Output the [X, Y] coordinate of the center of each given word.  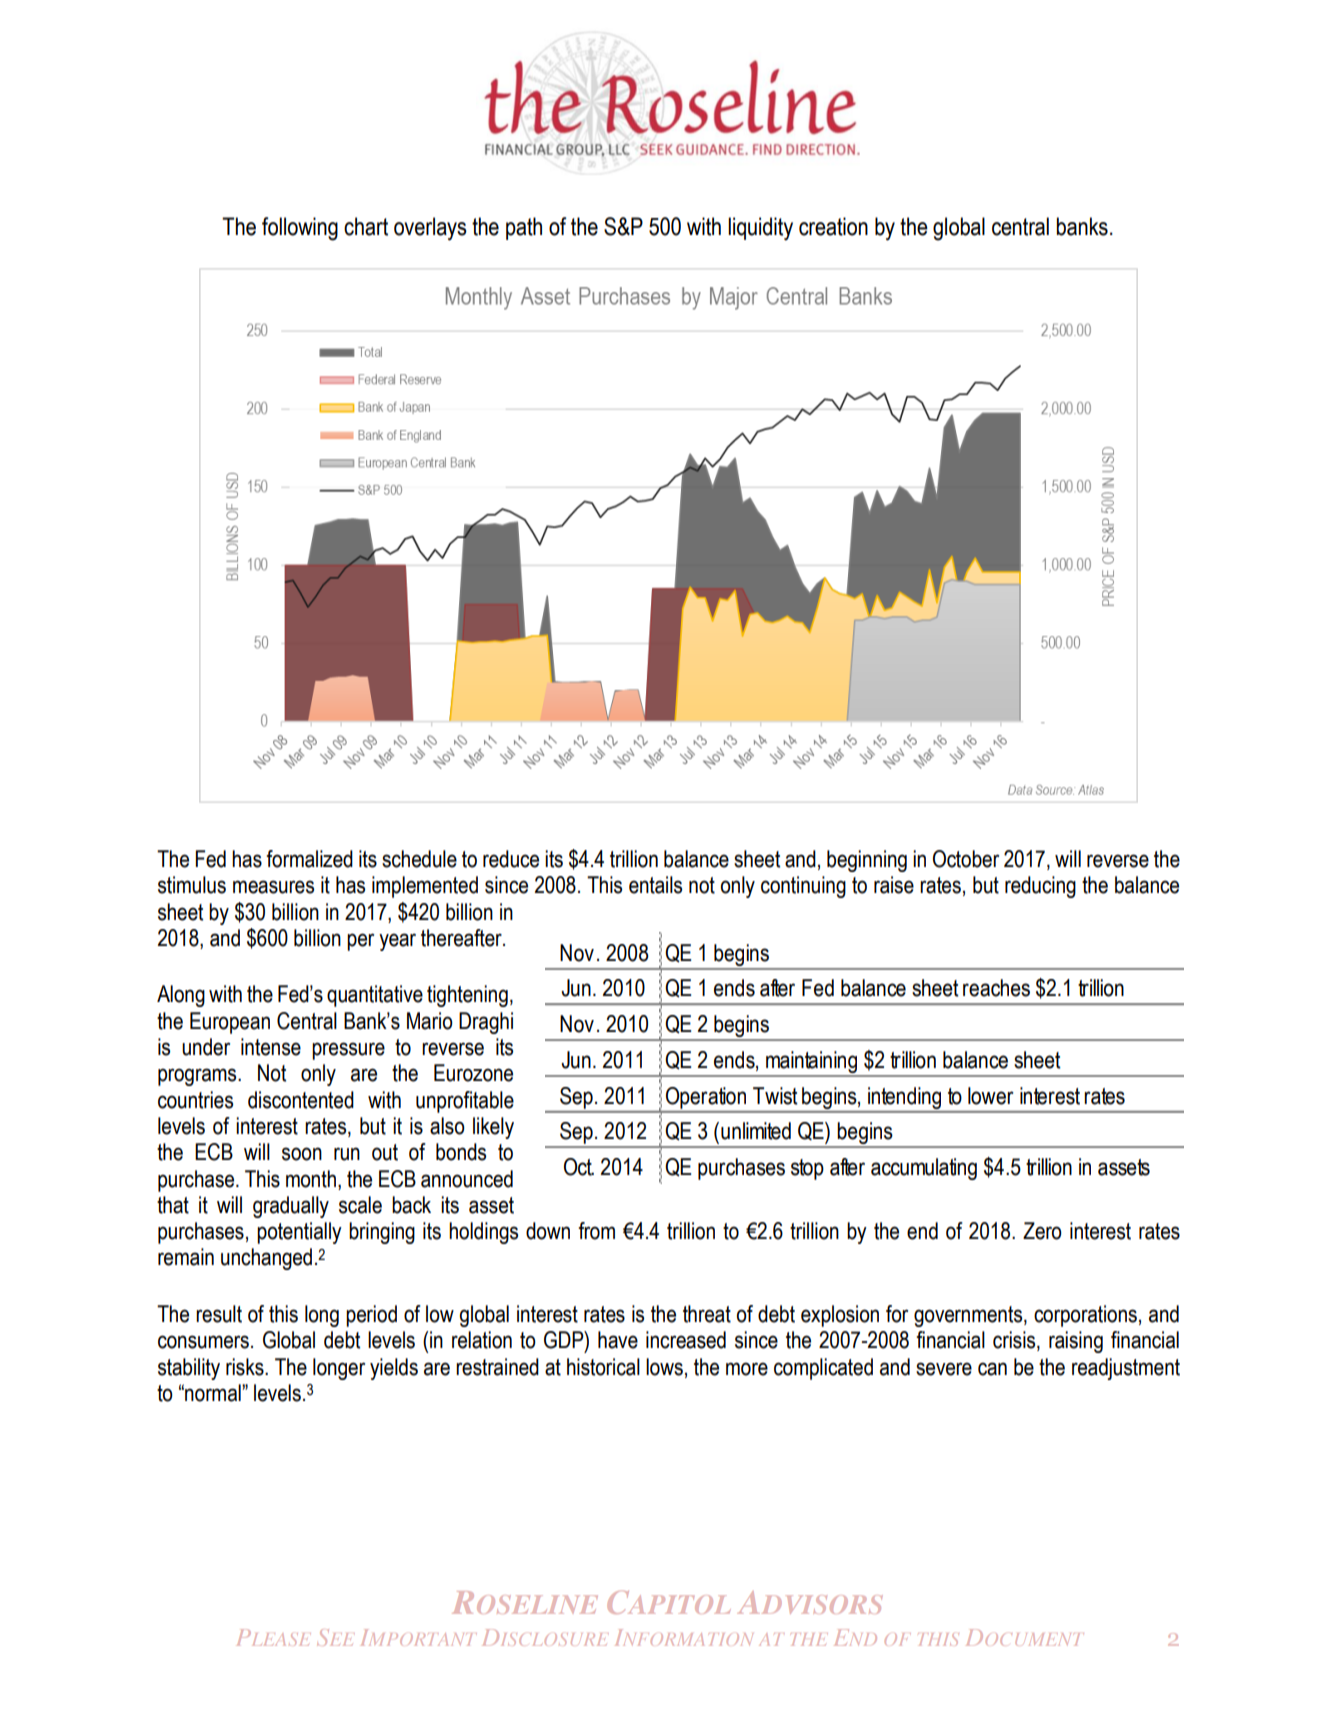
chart [366, 226]
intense [271, 1047]
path [524, 228]
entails [655, 885]
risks [246, 1367]
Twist [775, 1096]
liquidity [760, 229]
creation [833, 226]
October [966, 859]
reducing [1040, 887]
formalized [309, 859]
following [300, 229]
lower [991, 1096]
